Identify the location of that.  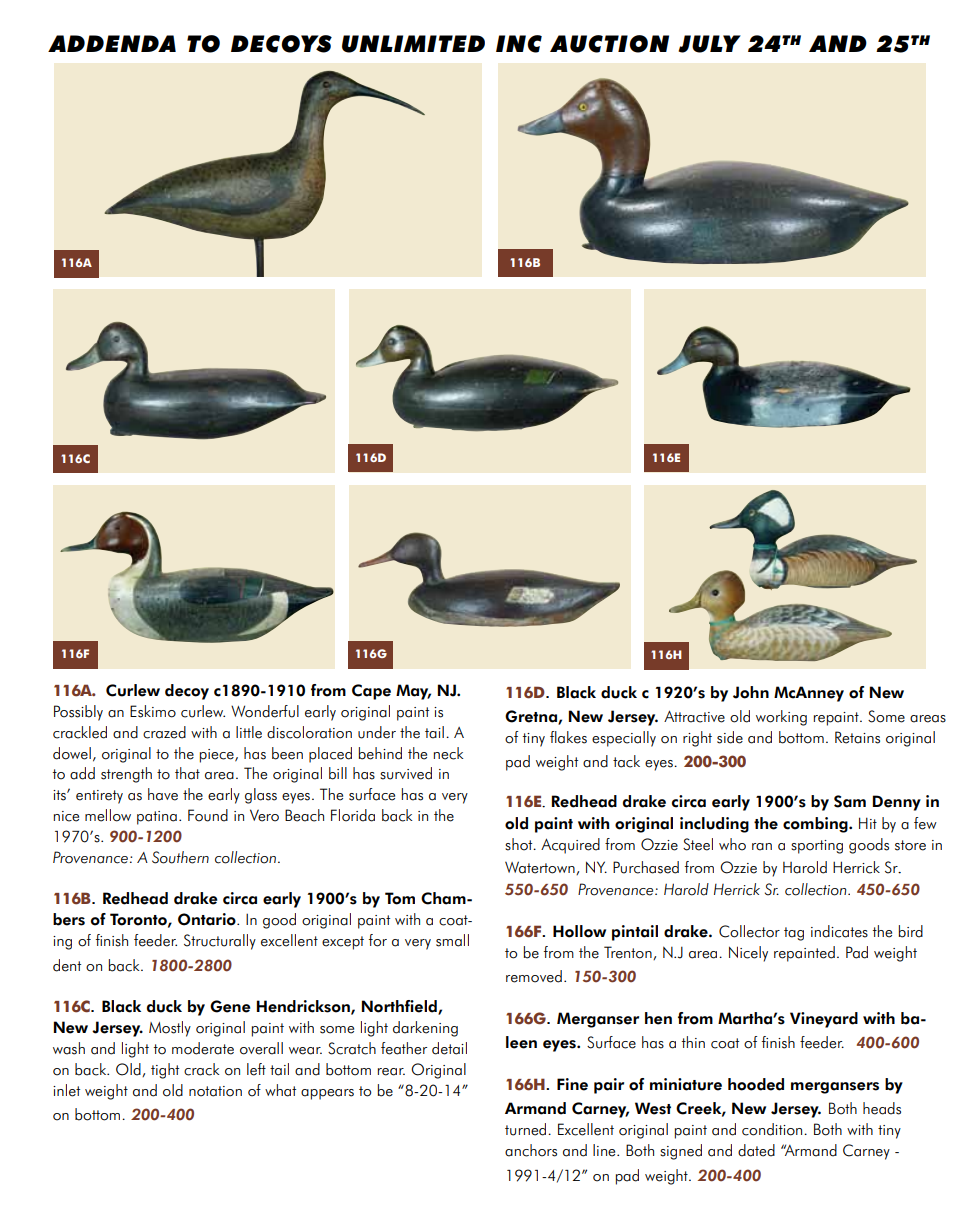
(187, 773).
